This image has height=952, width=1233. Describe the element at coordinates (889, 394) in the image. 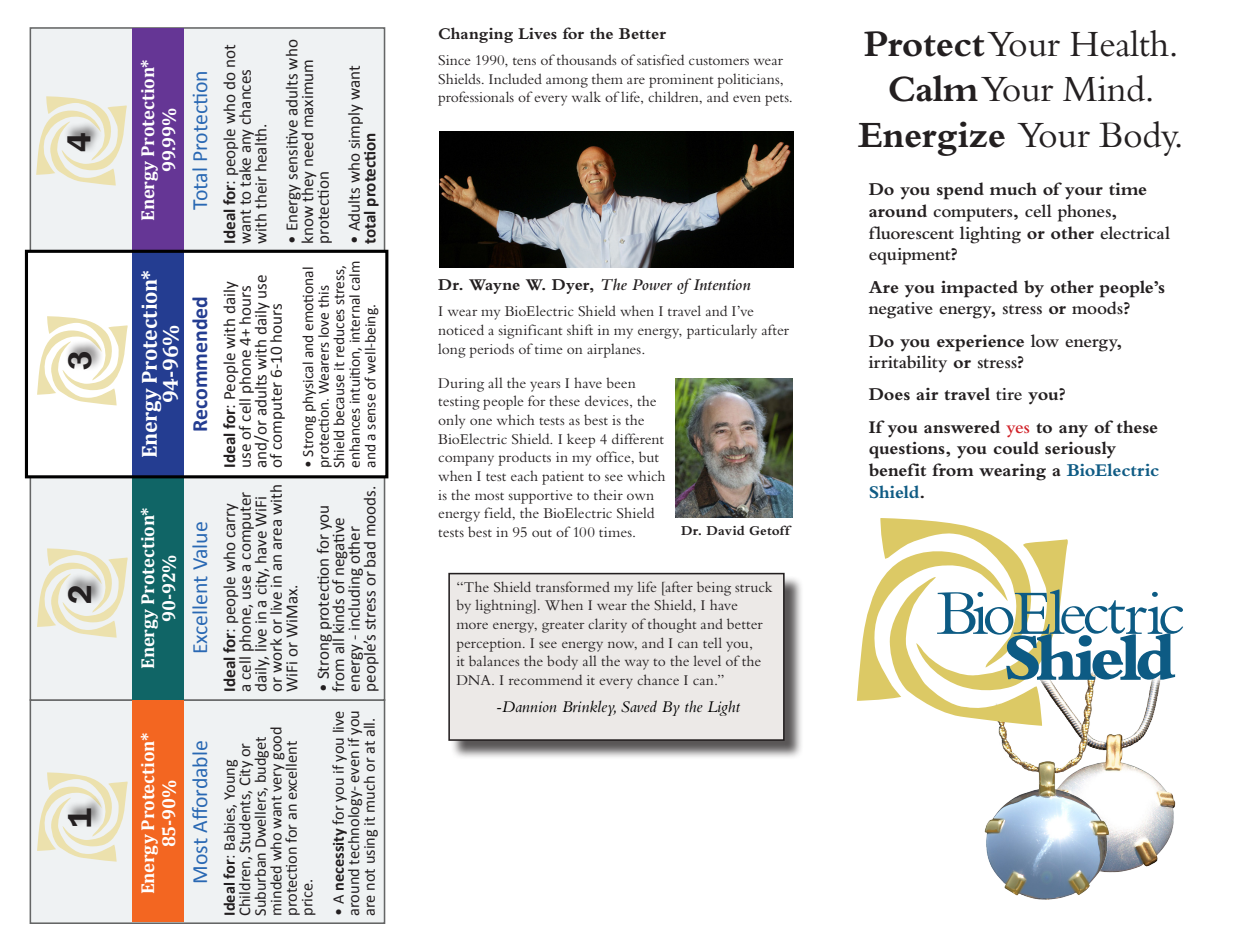

I see `Does` at that location.
